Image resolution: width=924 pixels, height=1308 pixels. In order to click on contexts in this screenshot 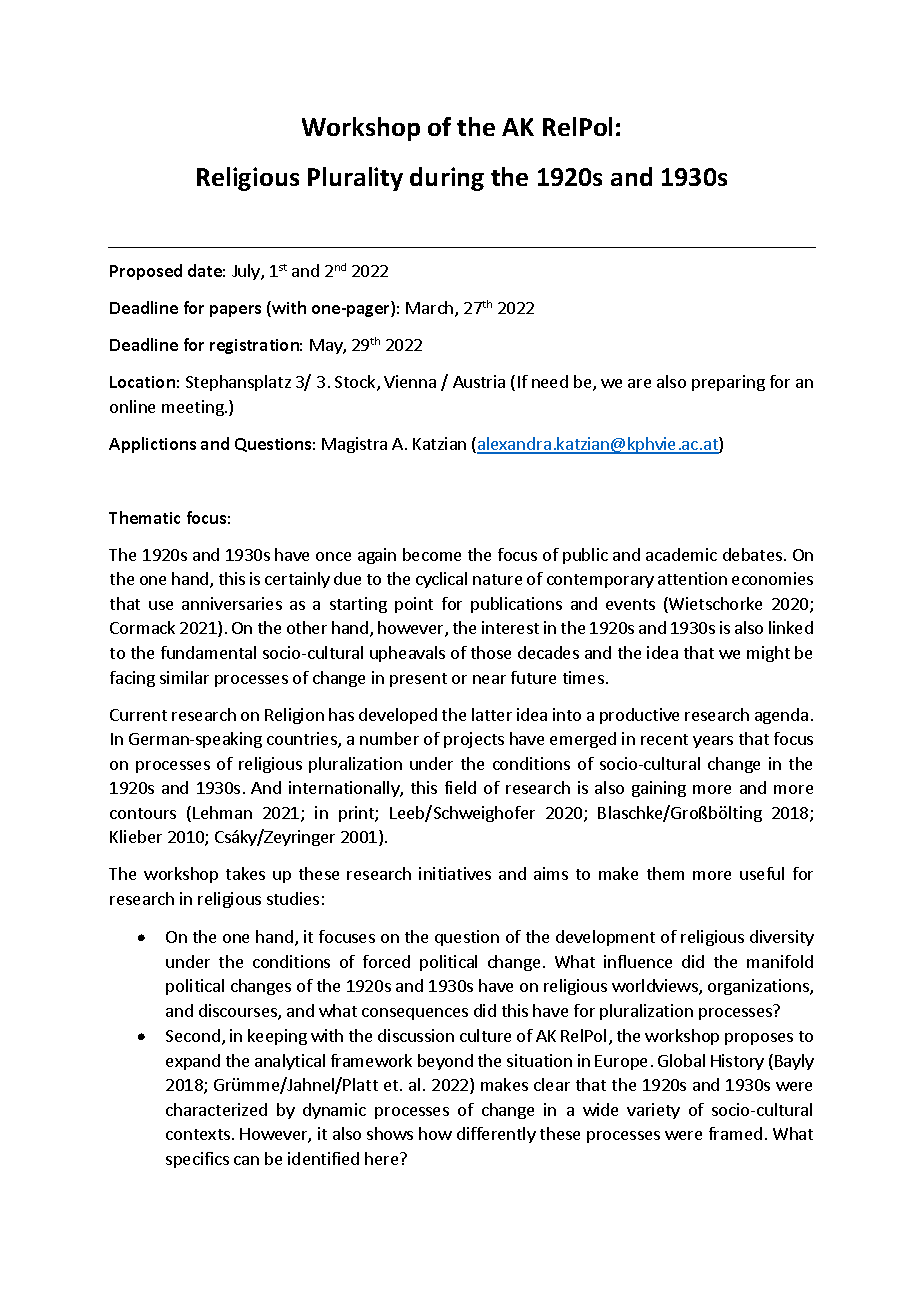, I will do `click(198, 1134)`.
